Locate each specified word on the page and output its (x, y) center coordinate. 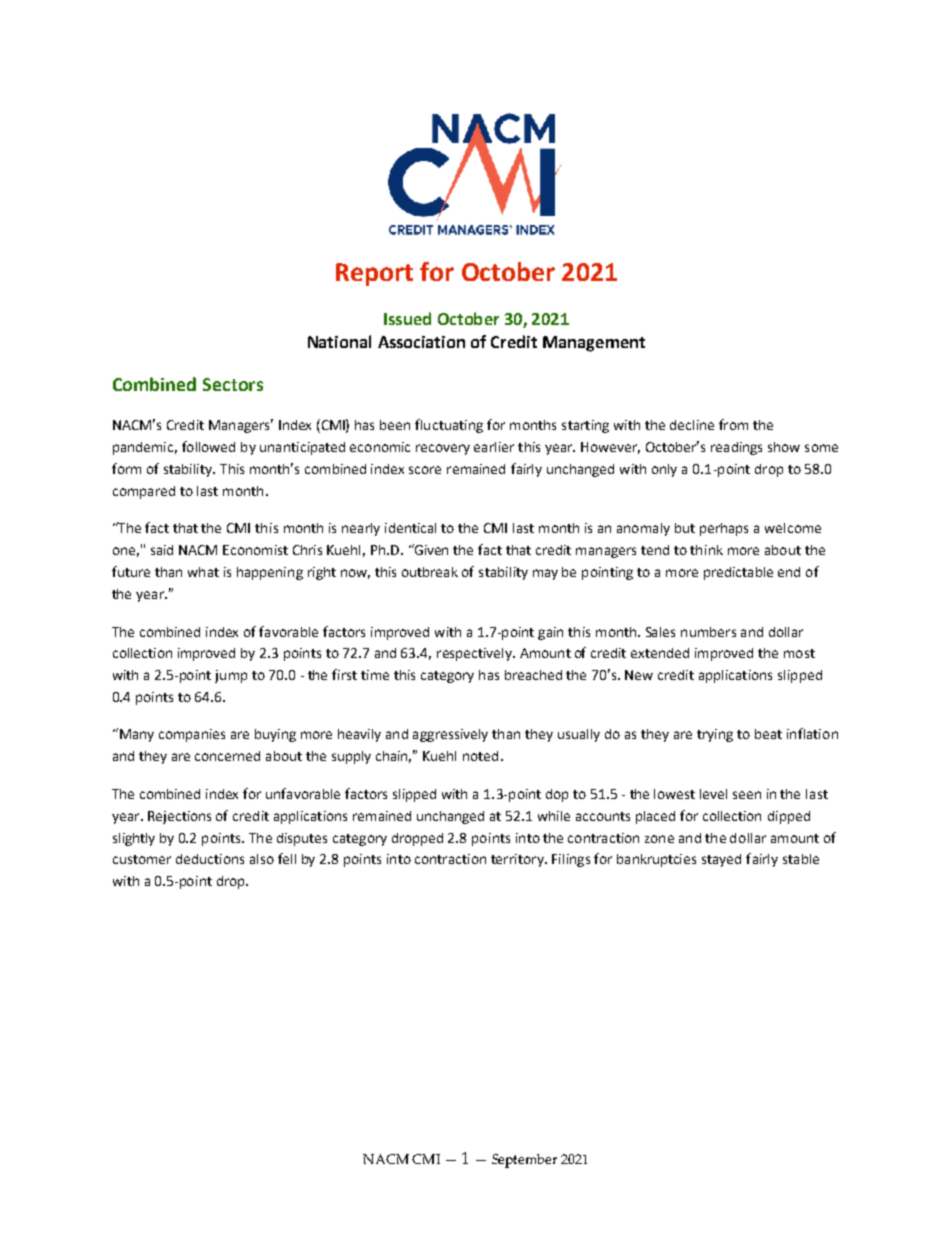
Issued (407, 318)
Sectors (233, 384)
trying (715, 735)
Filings (571, 860)
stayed (721, 860)
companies (192, 735)
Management (594, 344)
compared (144, 492)
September (524, 1161)
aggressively (450, 735)
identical (410, 528)
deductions (210, 859)
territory (518, 860)
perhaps (724, 529)
